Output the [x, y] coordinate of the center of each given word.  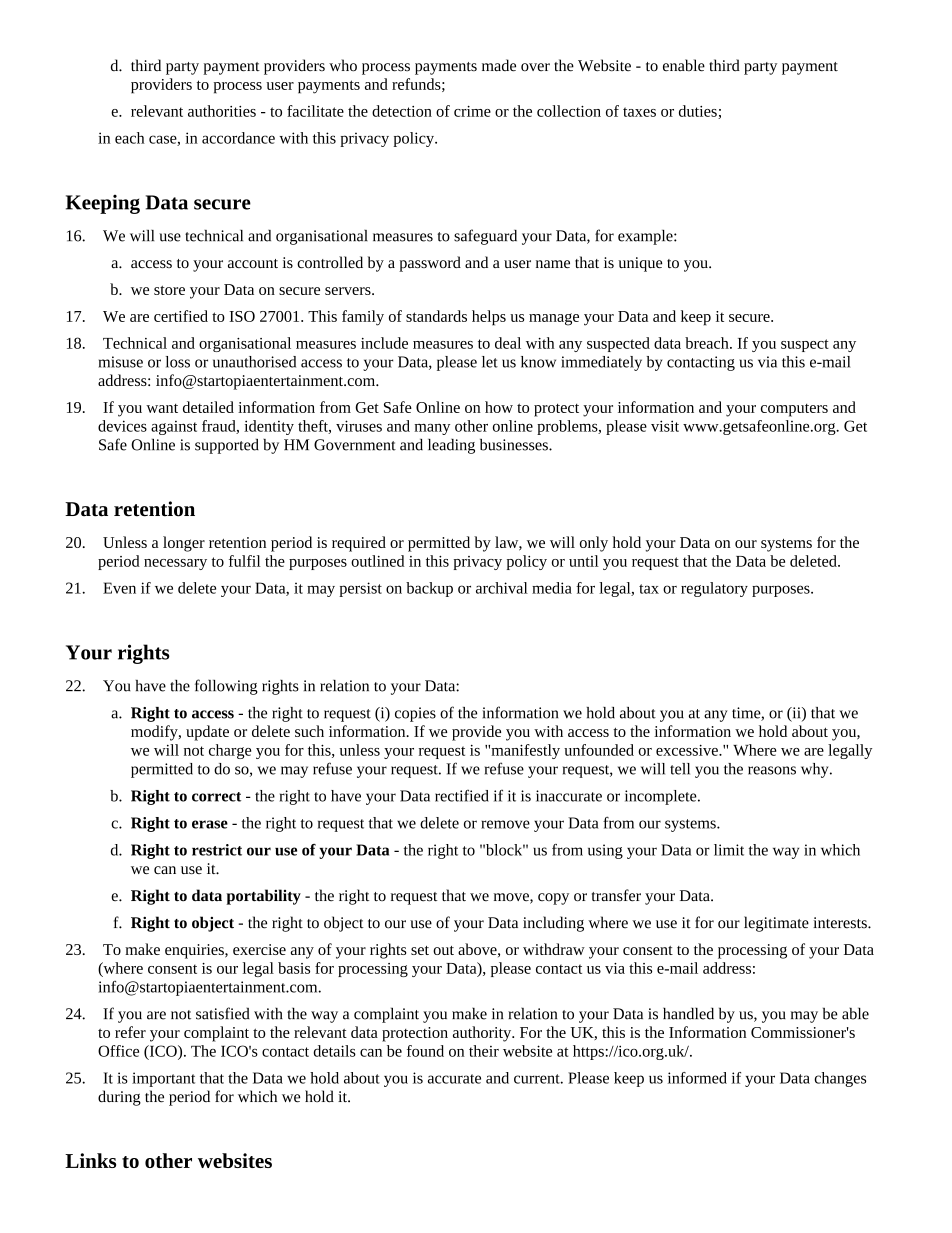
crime [472, 111]
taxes [639, 112]
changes [840, 1079]
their [484, 1051]
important [163, 1079]
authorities [222, 111]
